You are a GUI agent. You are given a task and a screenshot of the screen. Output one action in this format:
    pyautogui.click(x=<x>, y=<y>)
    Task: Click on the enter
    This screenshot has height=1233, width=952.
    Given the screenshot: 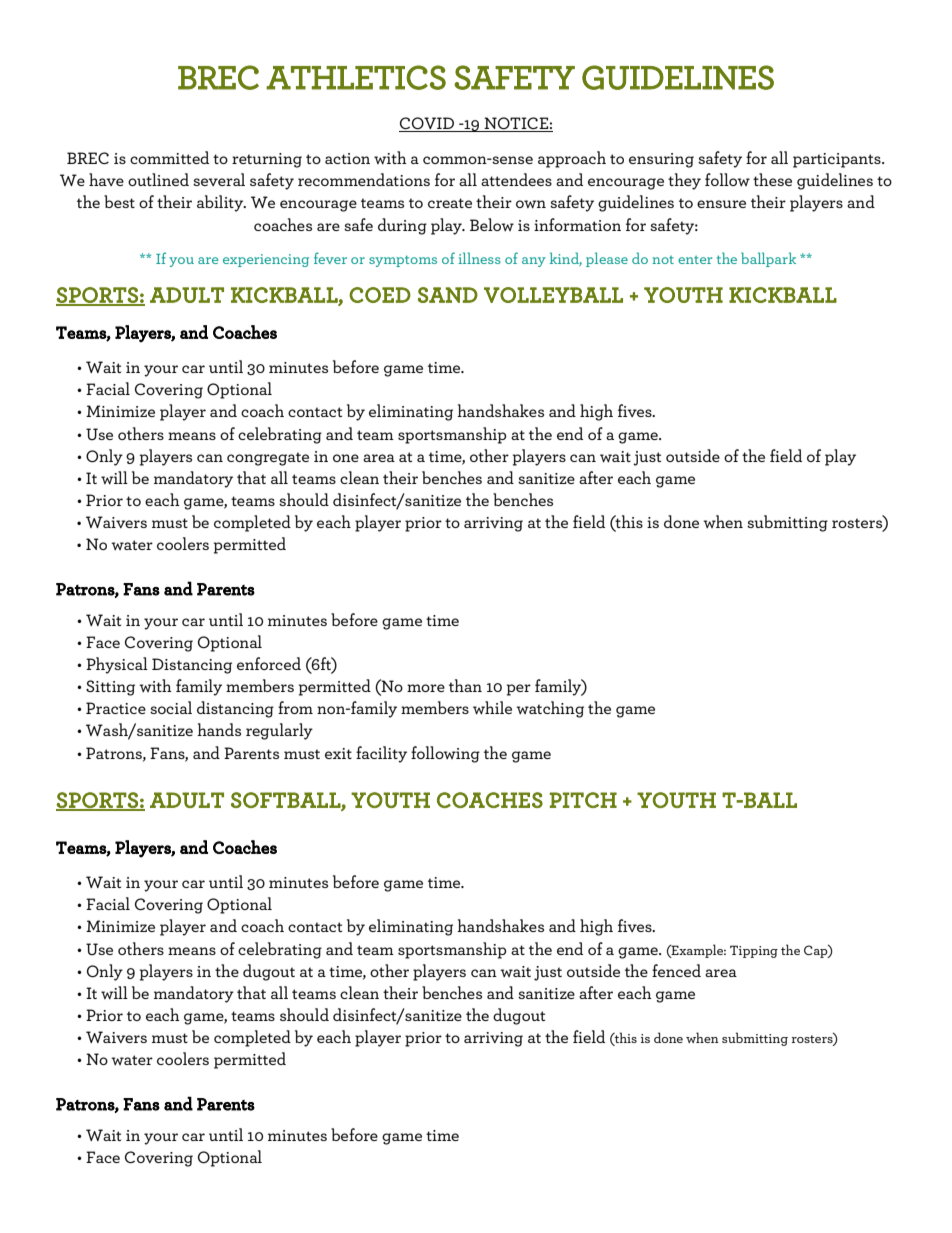 What is the action you would take?
    pyautogui.click(x=695, y=260)
